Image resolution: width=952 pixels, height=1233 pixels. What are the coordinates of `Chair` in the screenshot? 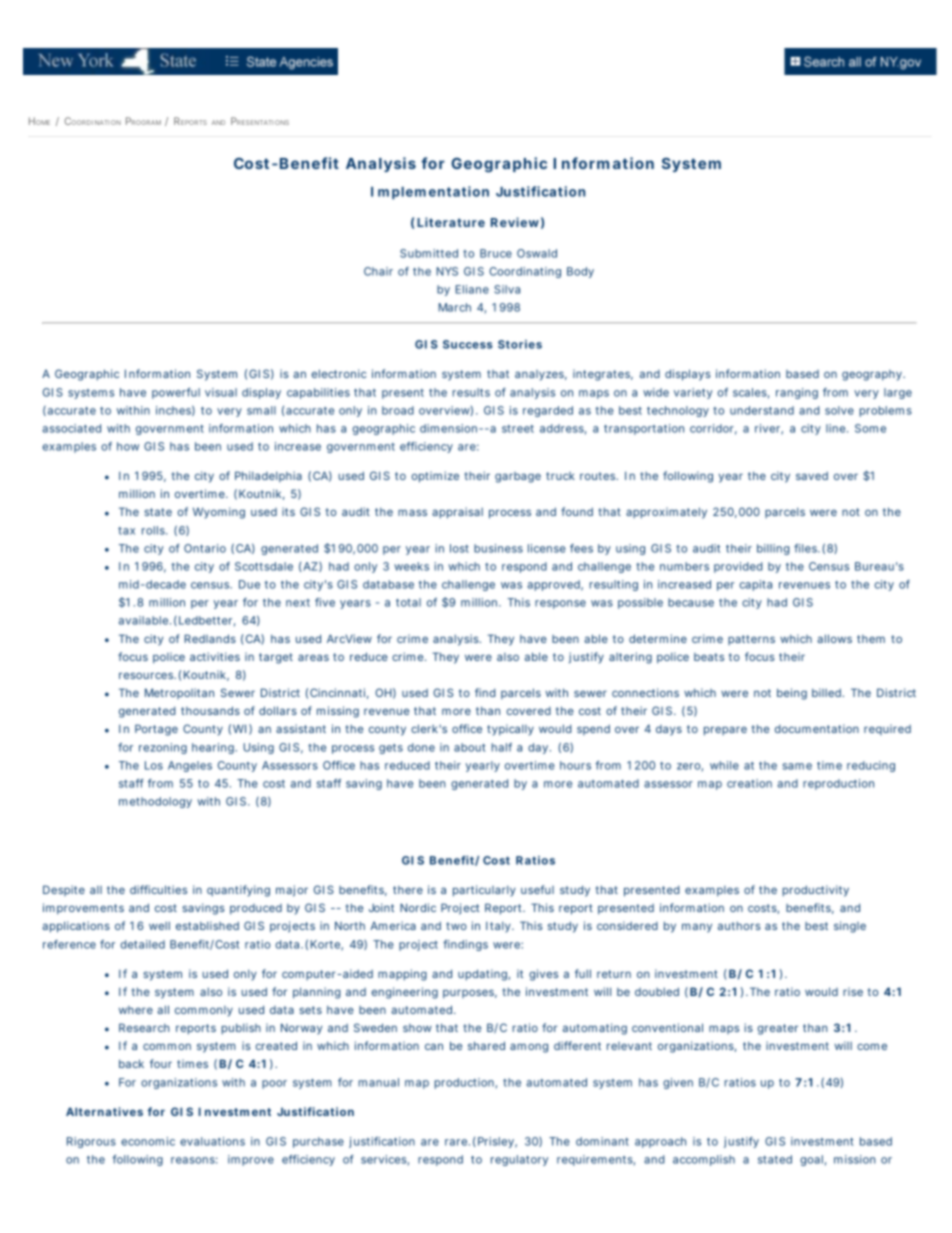 It's located at (378, 271).
